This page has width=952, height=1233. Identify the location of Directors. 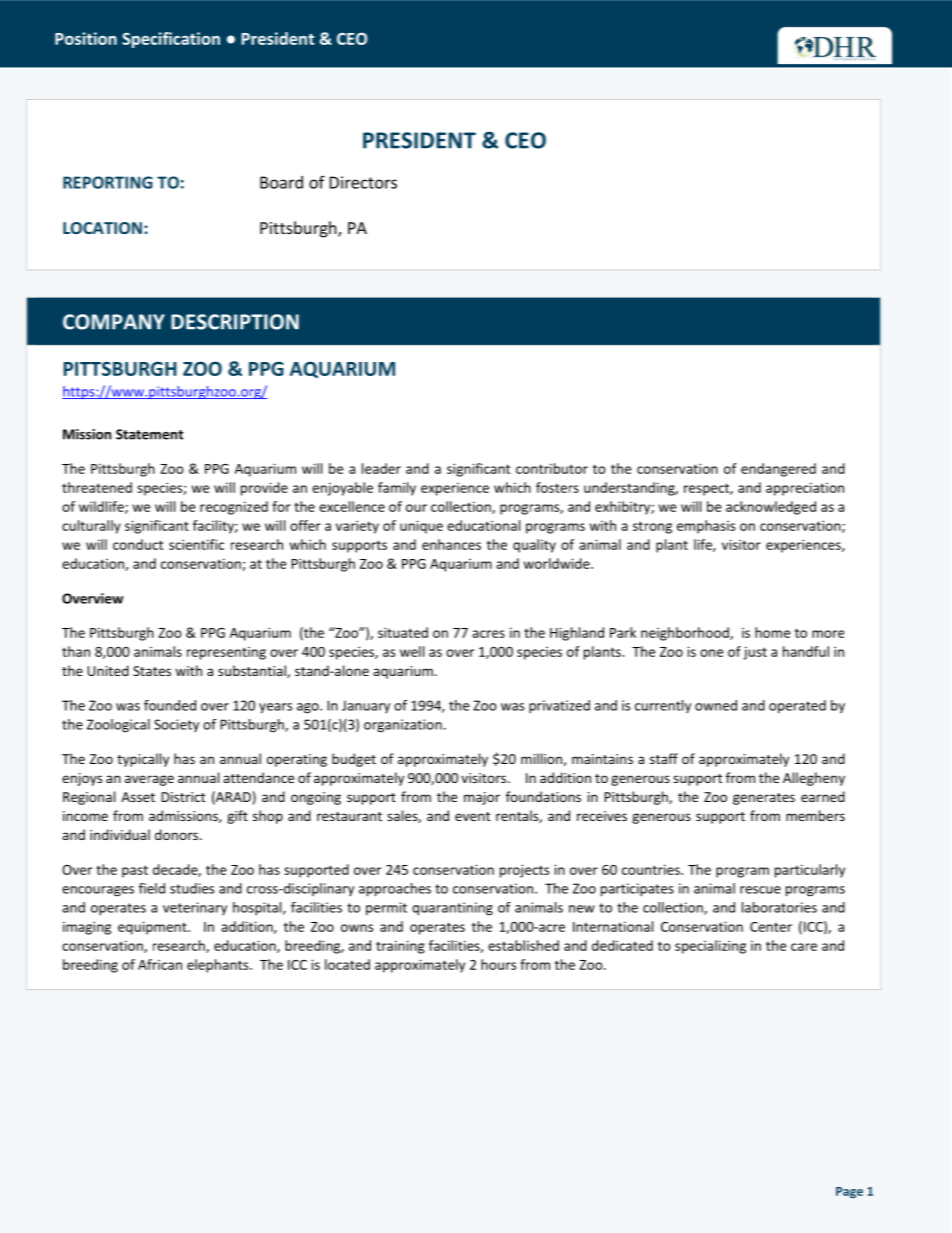
(363, 182).
